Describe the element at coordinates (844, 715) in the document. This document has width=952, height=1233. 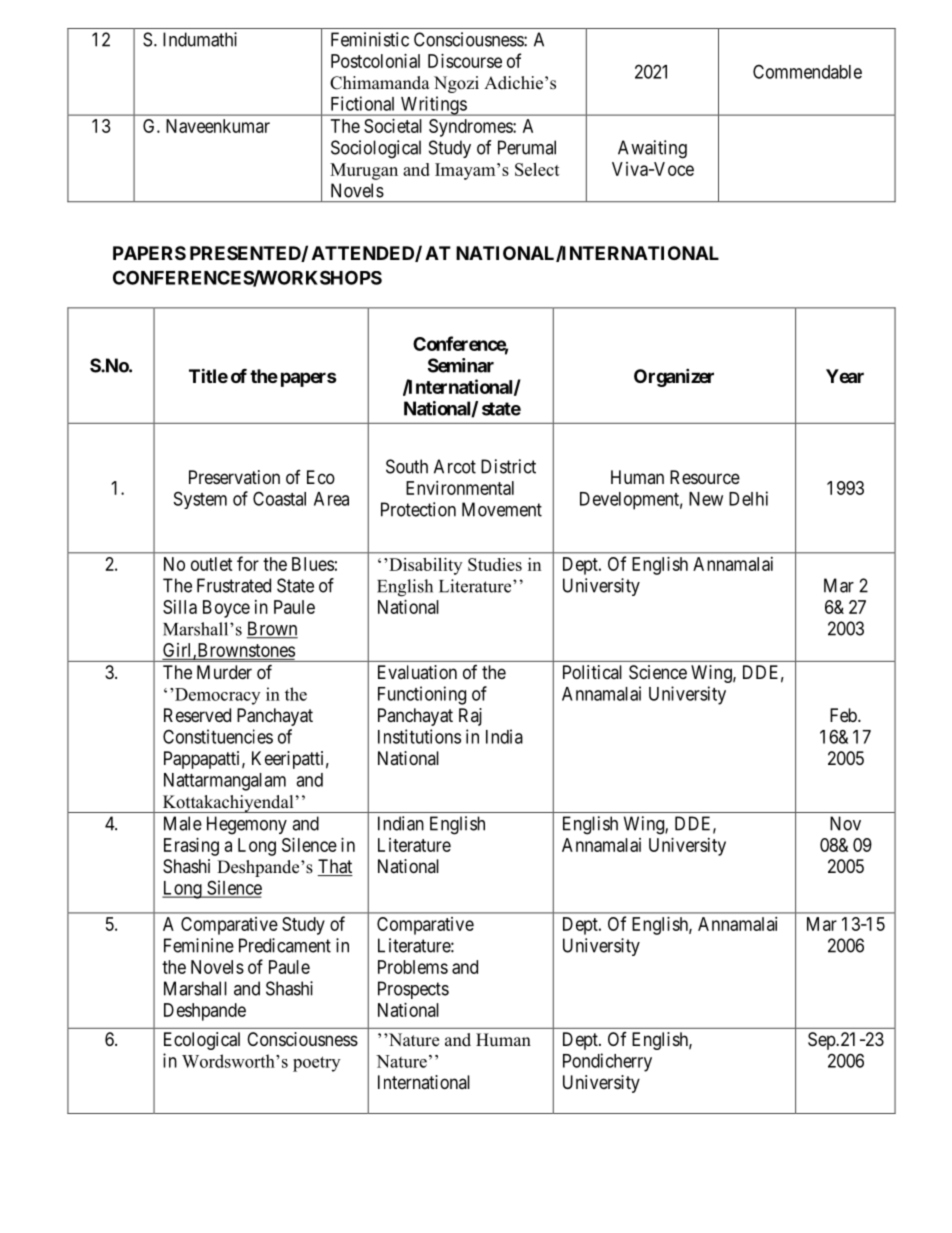
I see `Feb` at that location.
